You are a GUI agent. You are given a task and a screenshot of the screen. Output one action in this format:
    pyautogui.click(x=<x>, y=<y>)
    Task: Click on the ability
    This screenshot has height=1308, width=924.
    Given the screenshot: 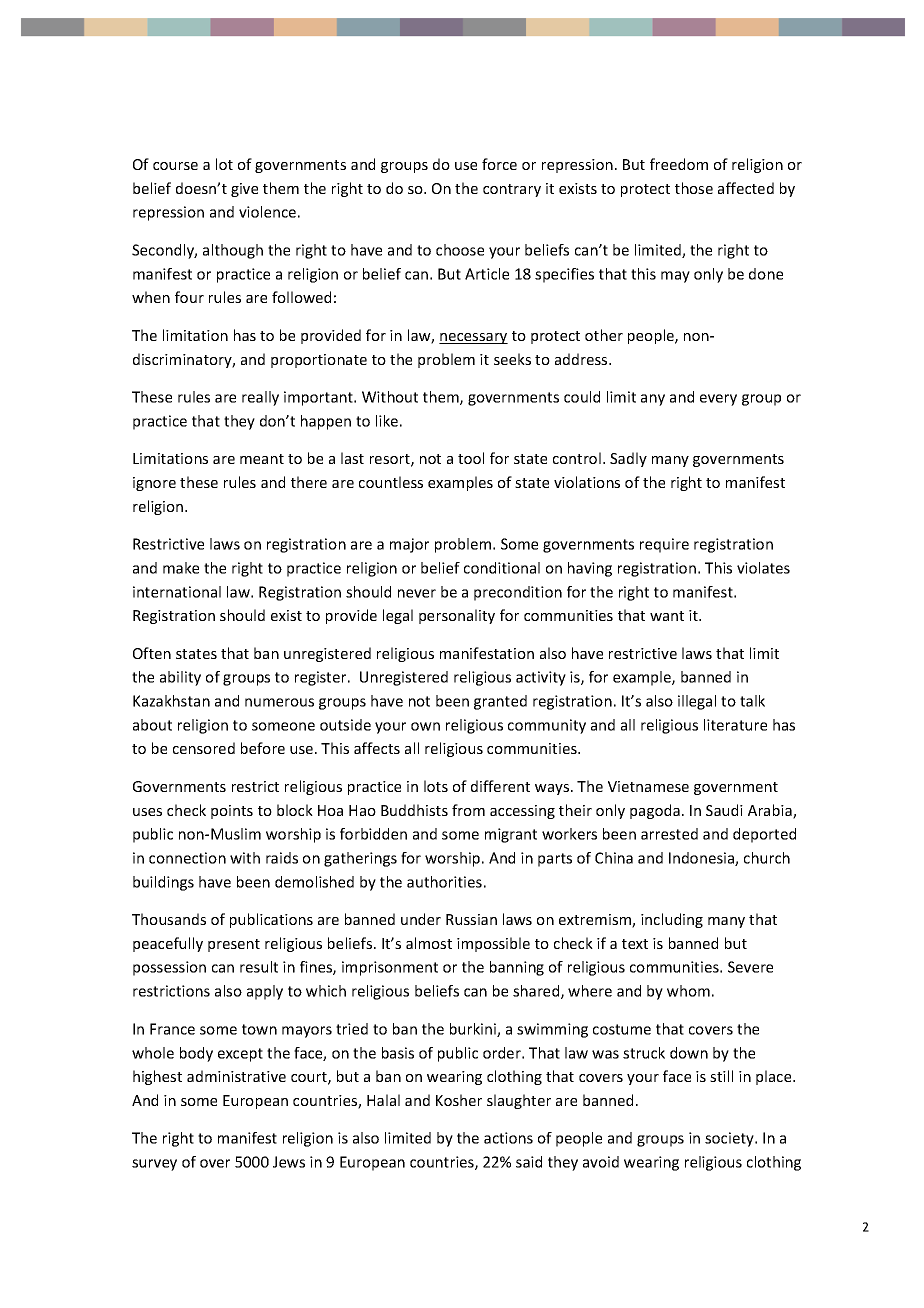 What is the action you would take?
    pyautogui.click(x=180, y=678)
